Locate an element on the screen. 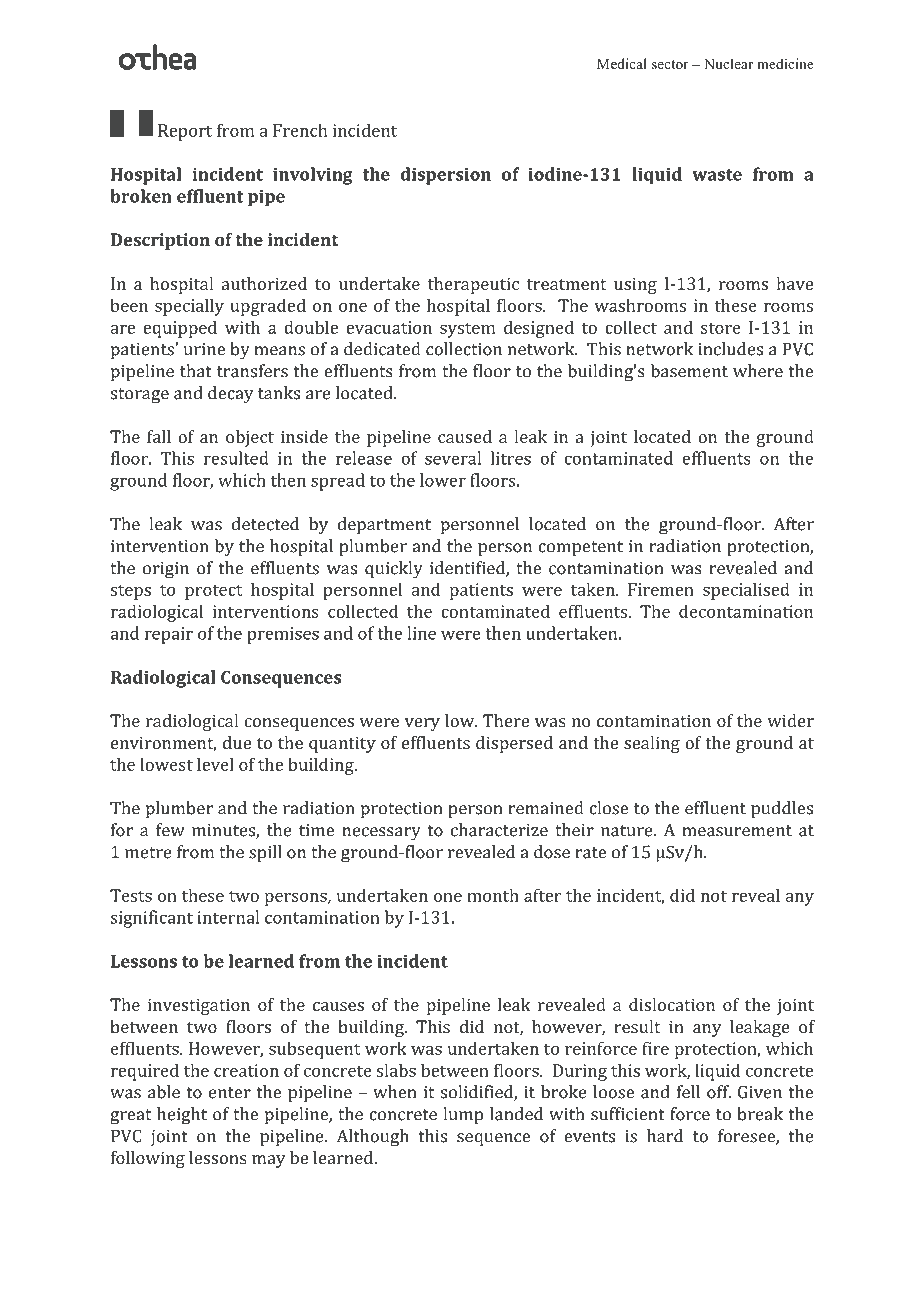  Nuclear is located at coordinates (728, 63).
